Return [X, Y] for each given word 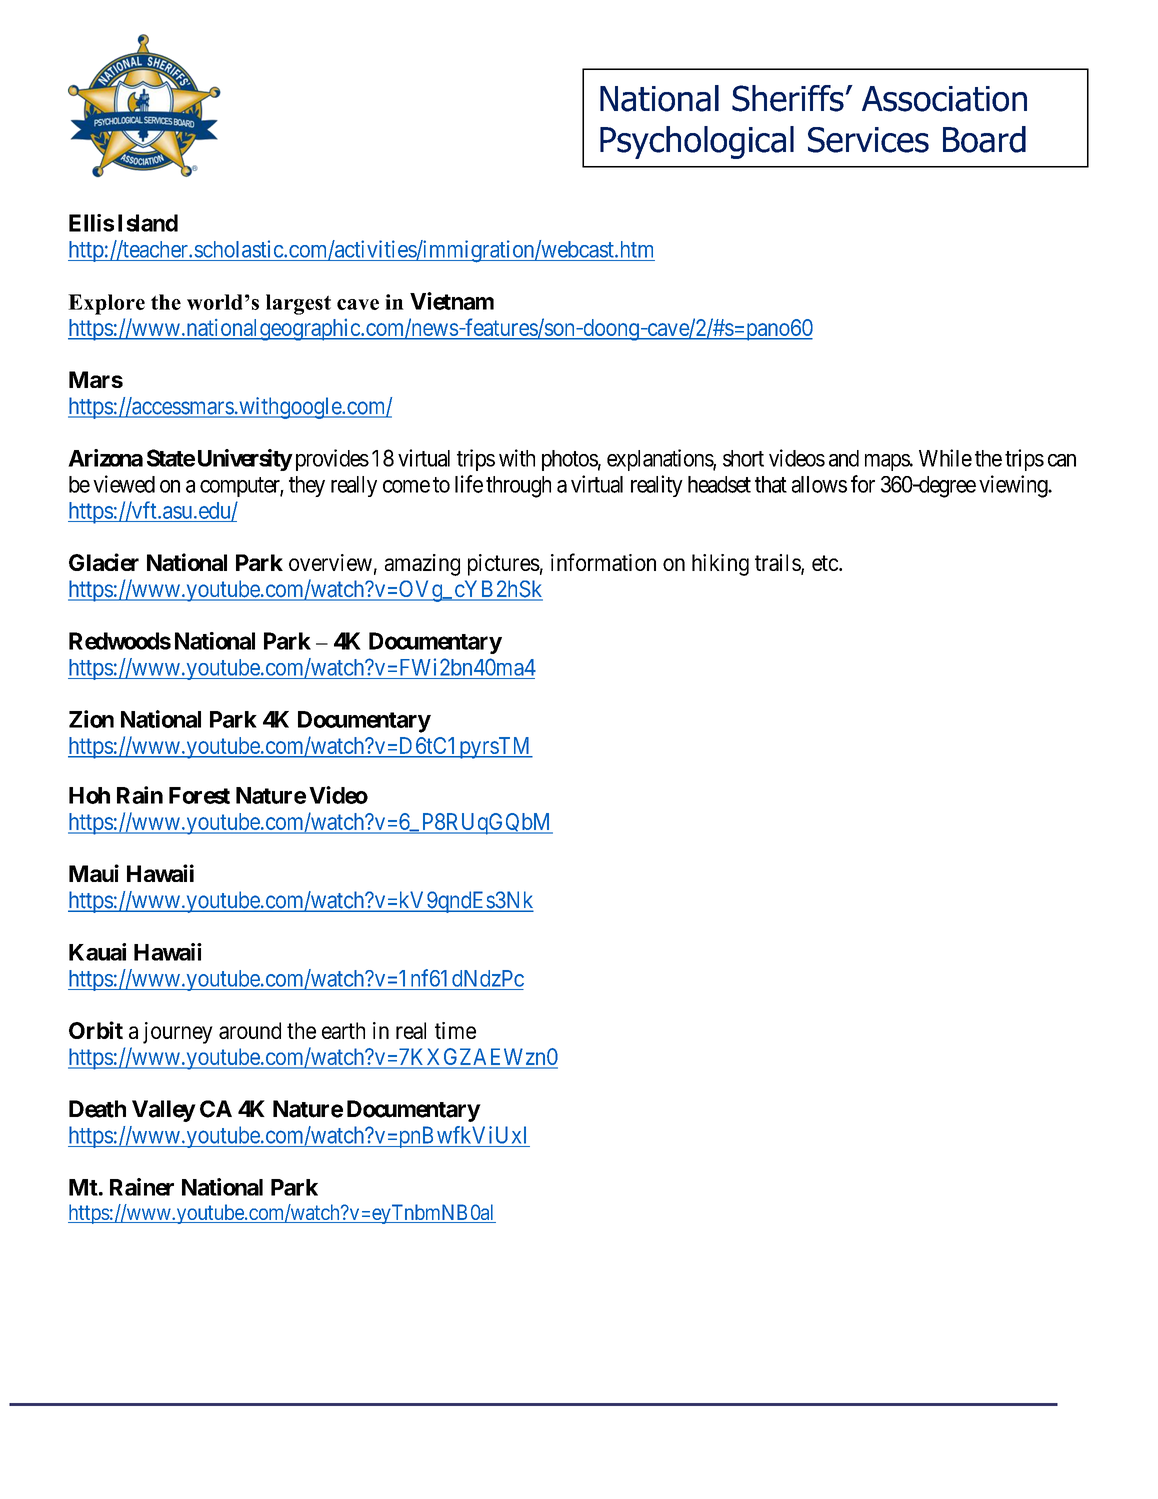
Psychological [697, 142]
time [455, 1030]
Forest [199, 795]
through [518, 487]
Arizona [105, 458]
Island [148, 223]
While [945, 458]
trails [778, 564]
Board [984, 139]
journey [178, 1033]
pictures [504, 565]
